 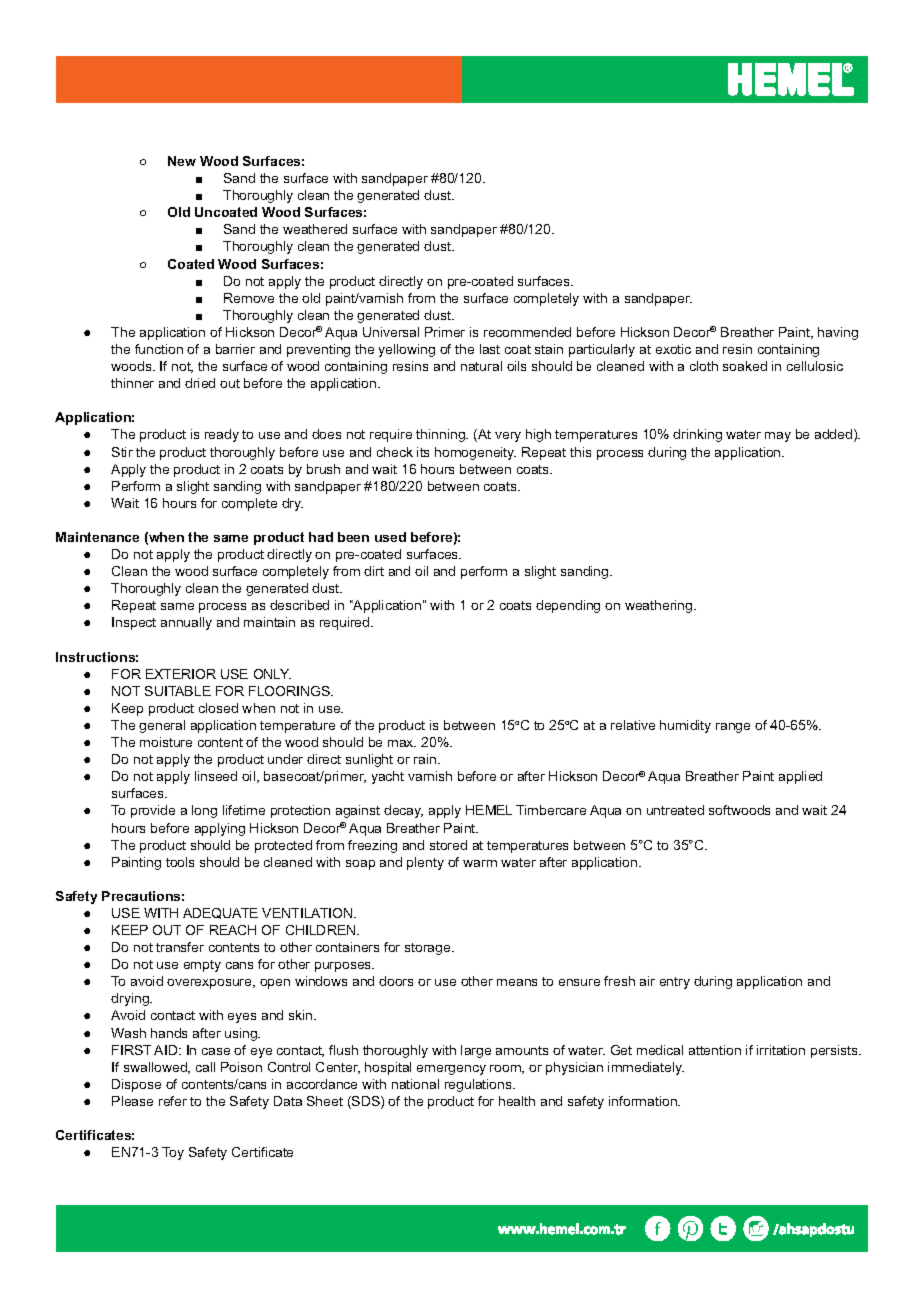 I want to click on stored, so click(x=448, y=845).
